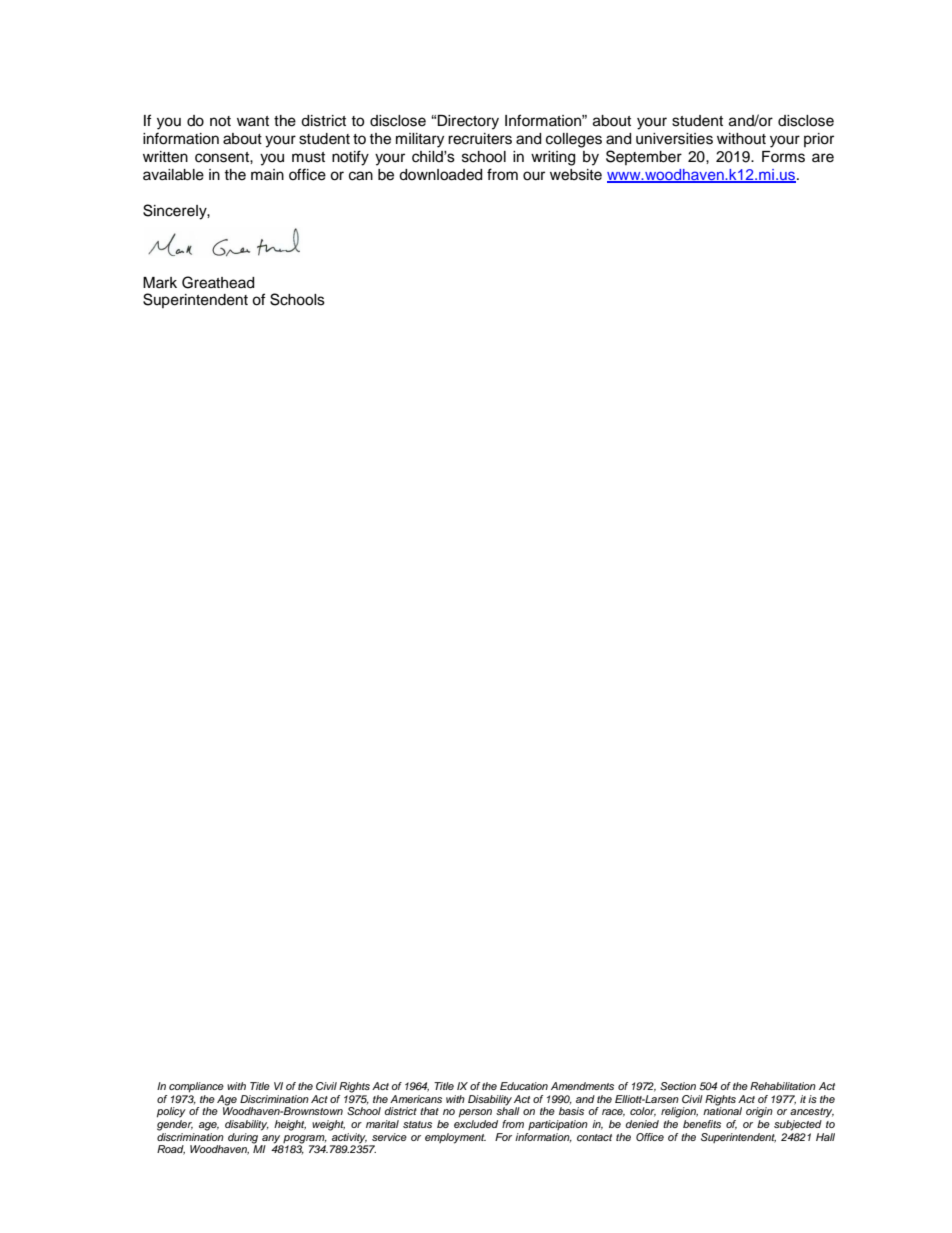 This document has height=1233, width=952. Describe the element at coordinates (476, 1124) in the document. I see `excluded` at that location.
